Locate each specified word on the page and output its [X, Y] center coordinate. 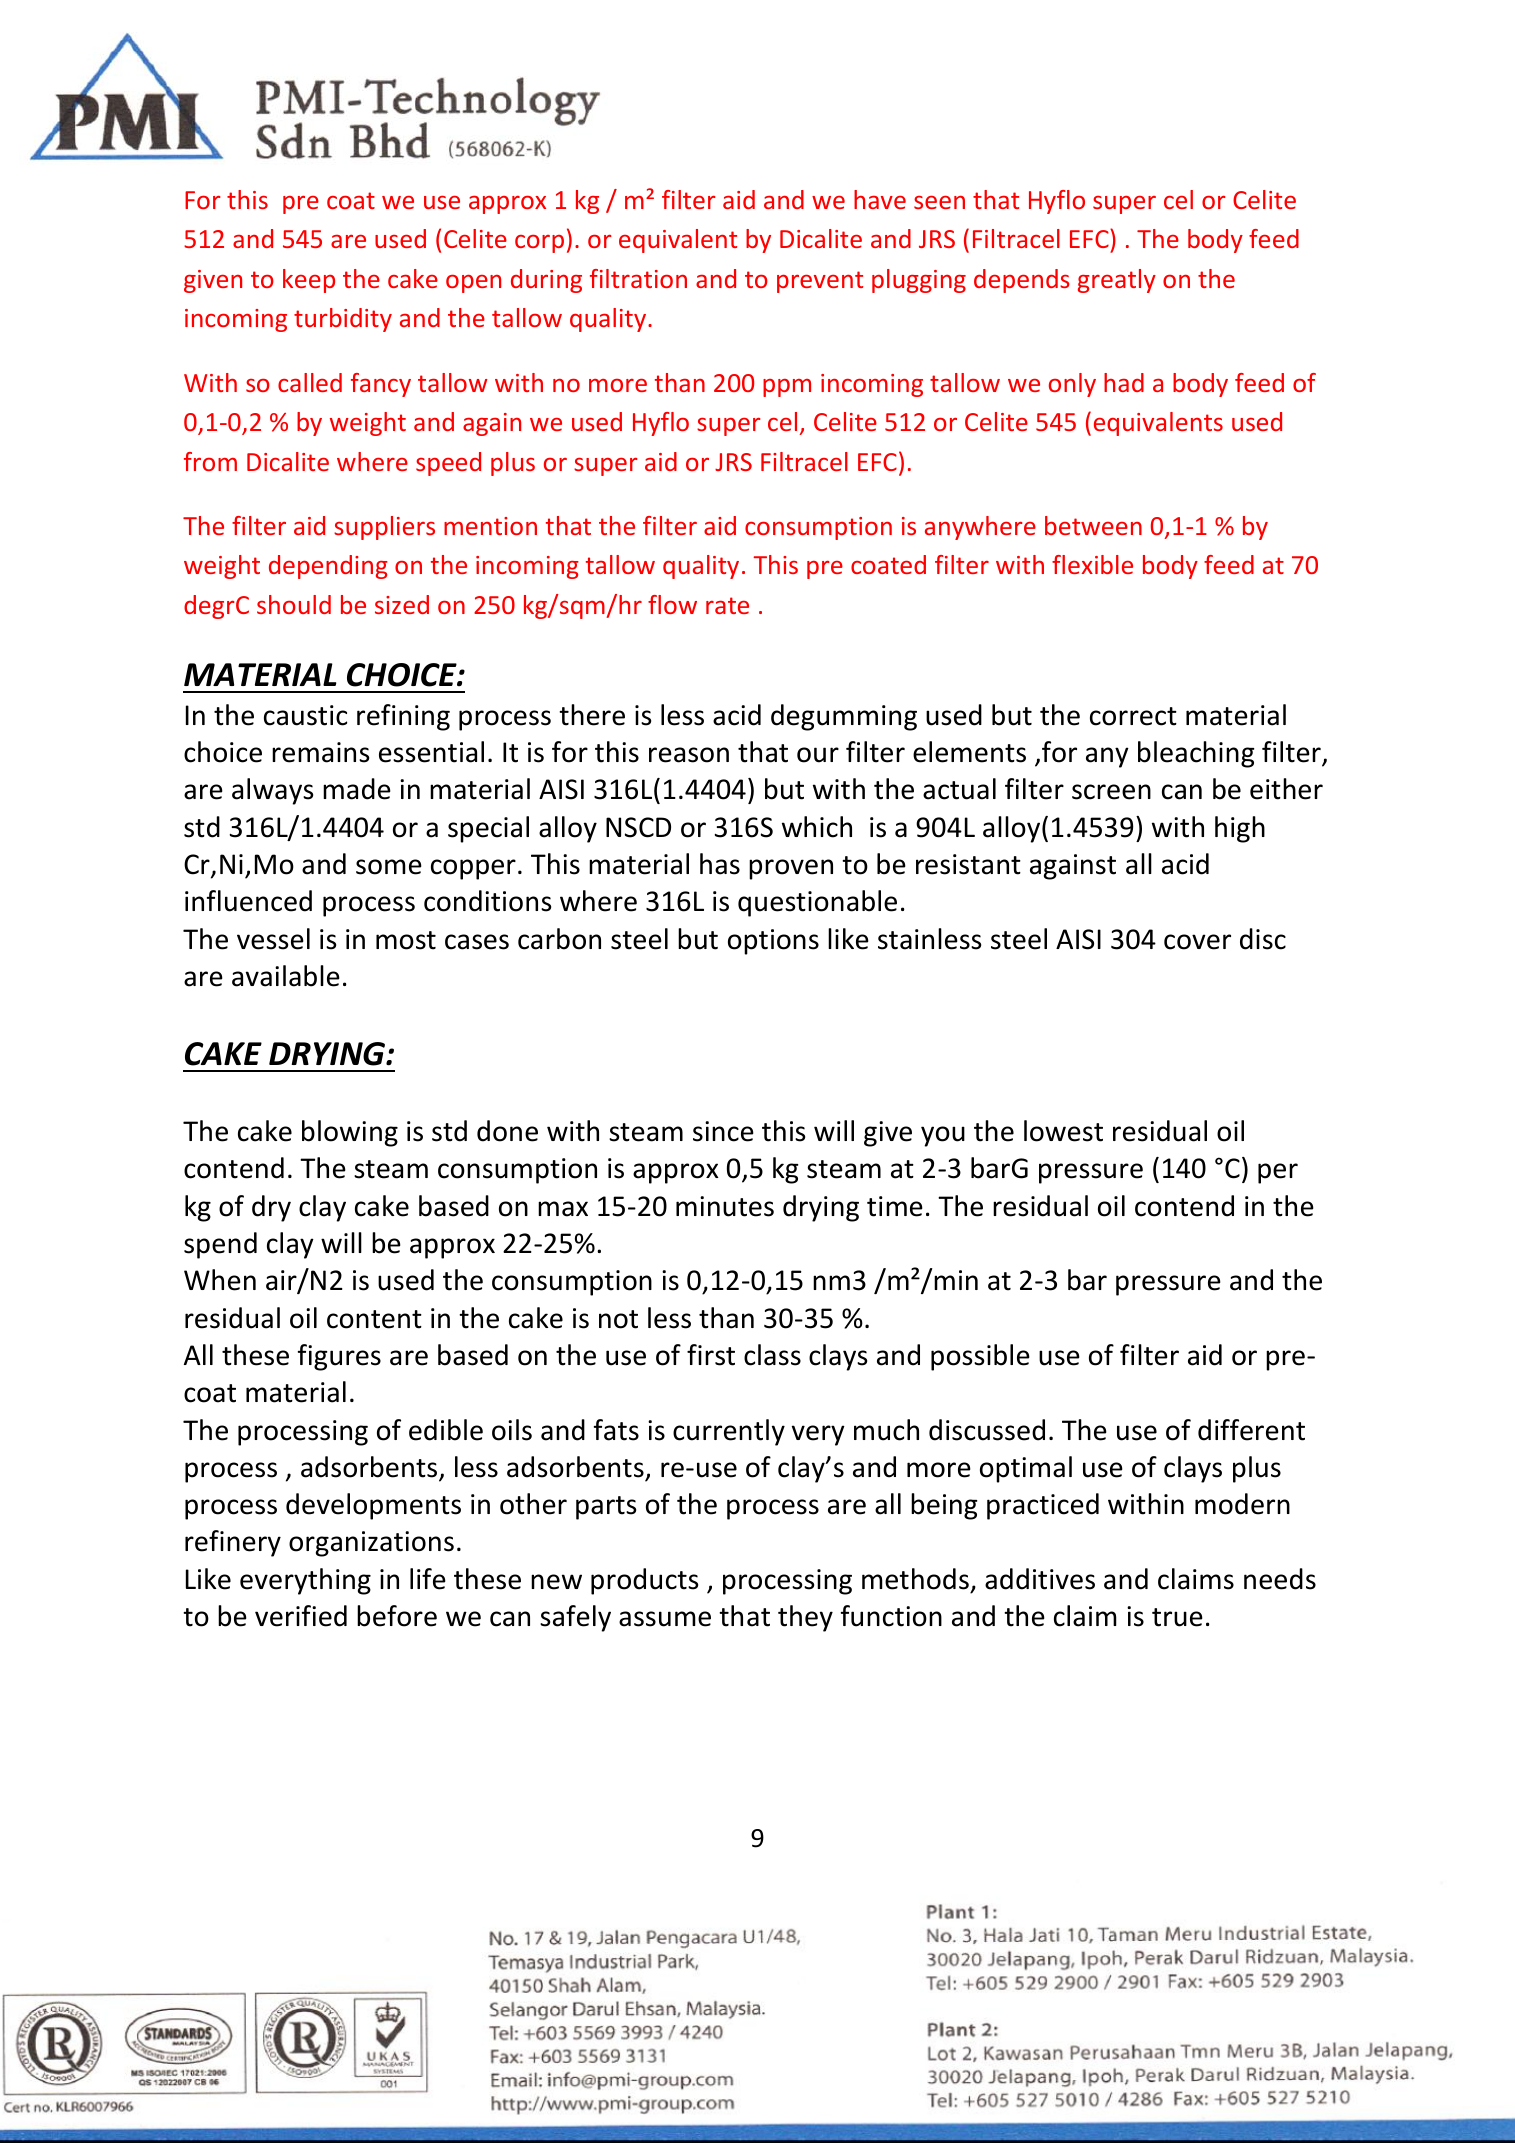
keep [309, 281]
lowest [1063, 1131]
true [1177, 1617]
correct [1133, 716]
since [723, 1131]
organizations [371, 1544]
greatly [1117, 281]
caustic [305, 715]
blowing [350, 1133]
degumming [844, 717]
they [805, 1618]
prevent [820, 282]
